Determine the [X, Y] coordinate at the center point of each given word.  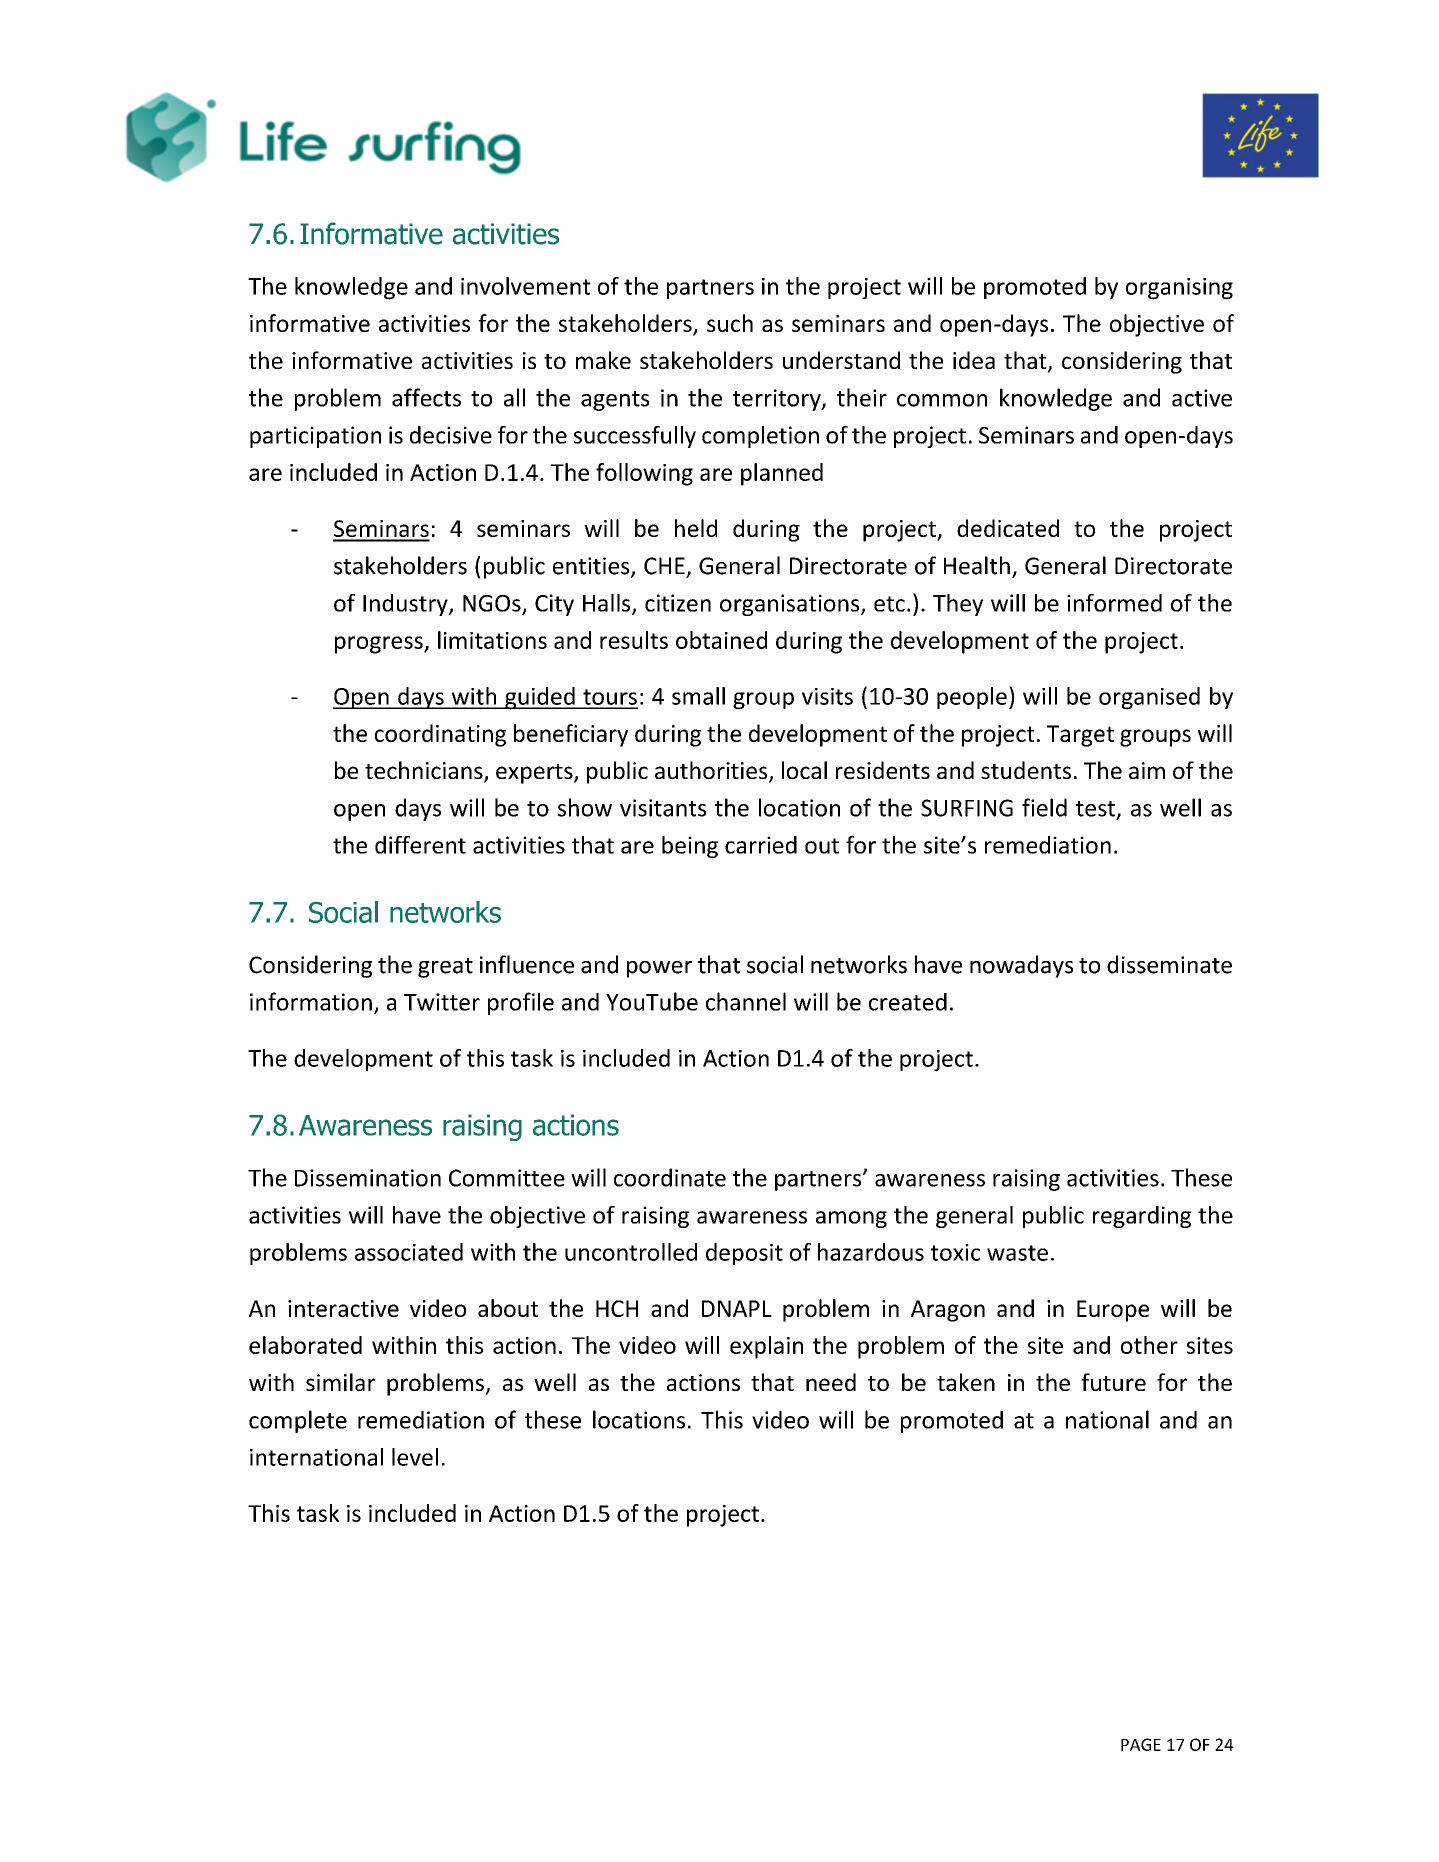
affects [426, 397]
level [415, 1457]
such [730, 323]
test [1096, 810]
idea [974, 360]
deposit [744, 1254]
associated [409, 1252]
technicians [425, 771]
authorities [712, 771]
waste [1017, 1253]
